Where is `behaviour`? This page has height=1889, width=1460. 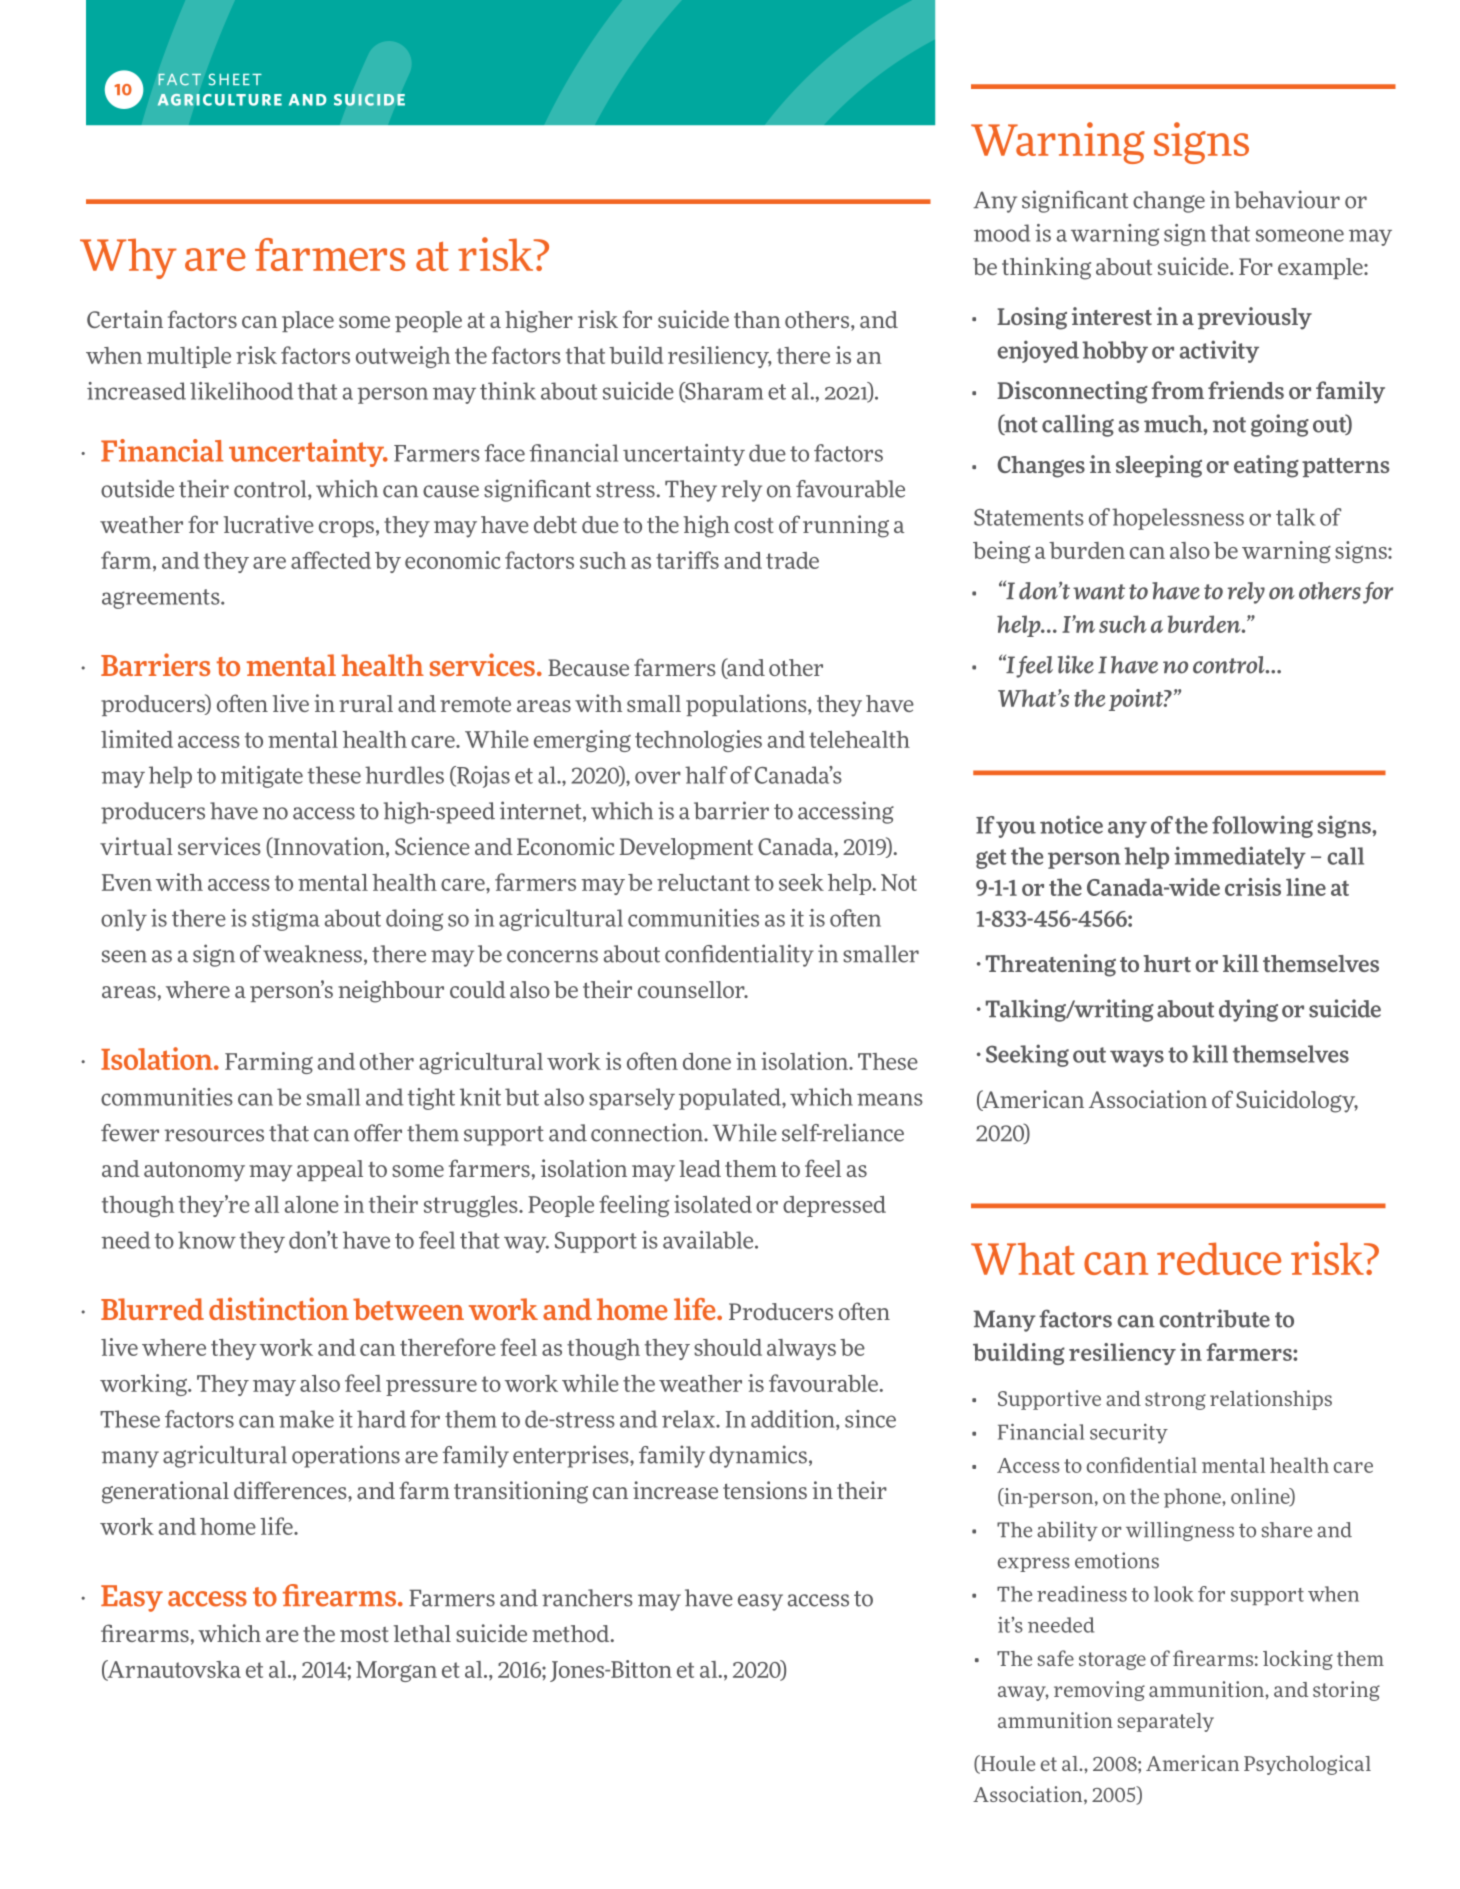
behaviour is located at coordinates (1287, 199).
